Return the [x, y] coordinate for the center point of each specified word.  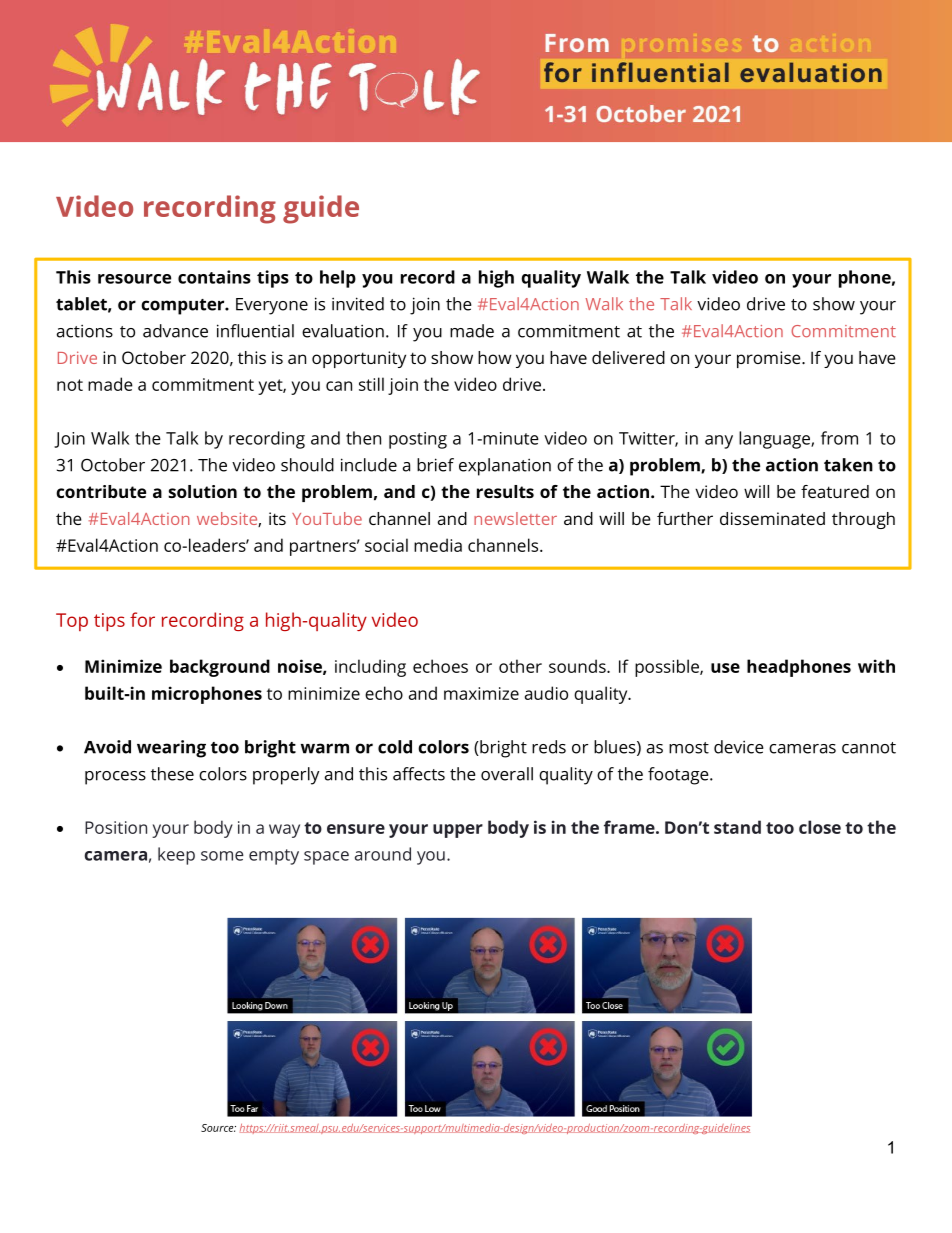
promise [770, 359]
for [142, 619]
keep [176, 856]
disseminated [772, 518]
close [820, 827]
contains [214, 277]
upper [458, 831]
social [386, 545]
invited [358, 304]
